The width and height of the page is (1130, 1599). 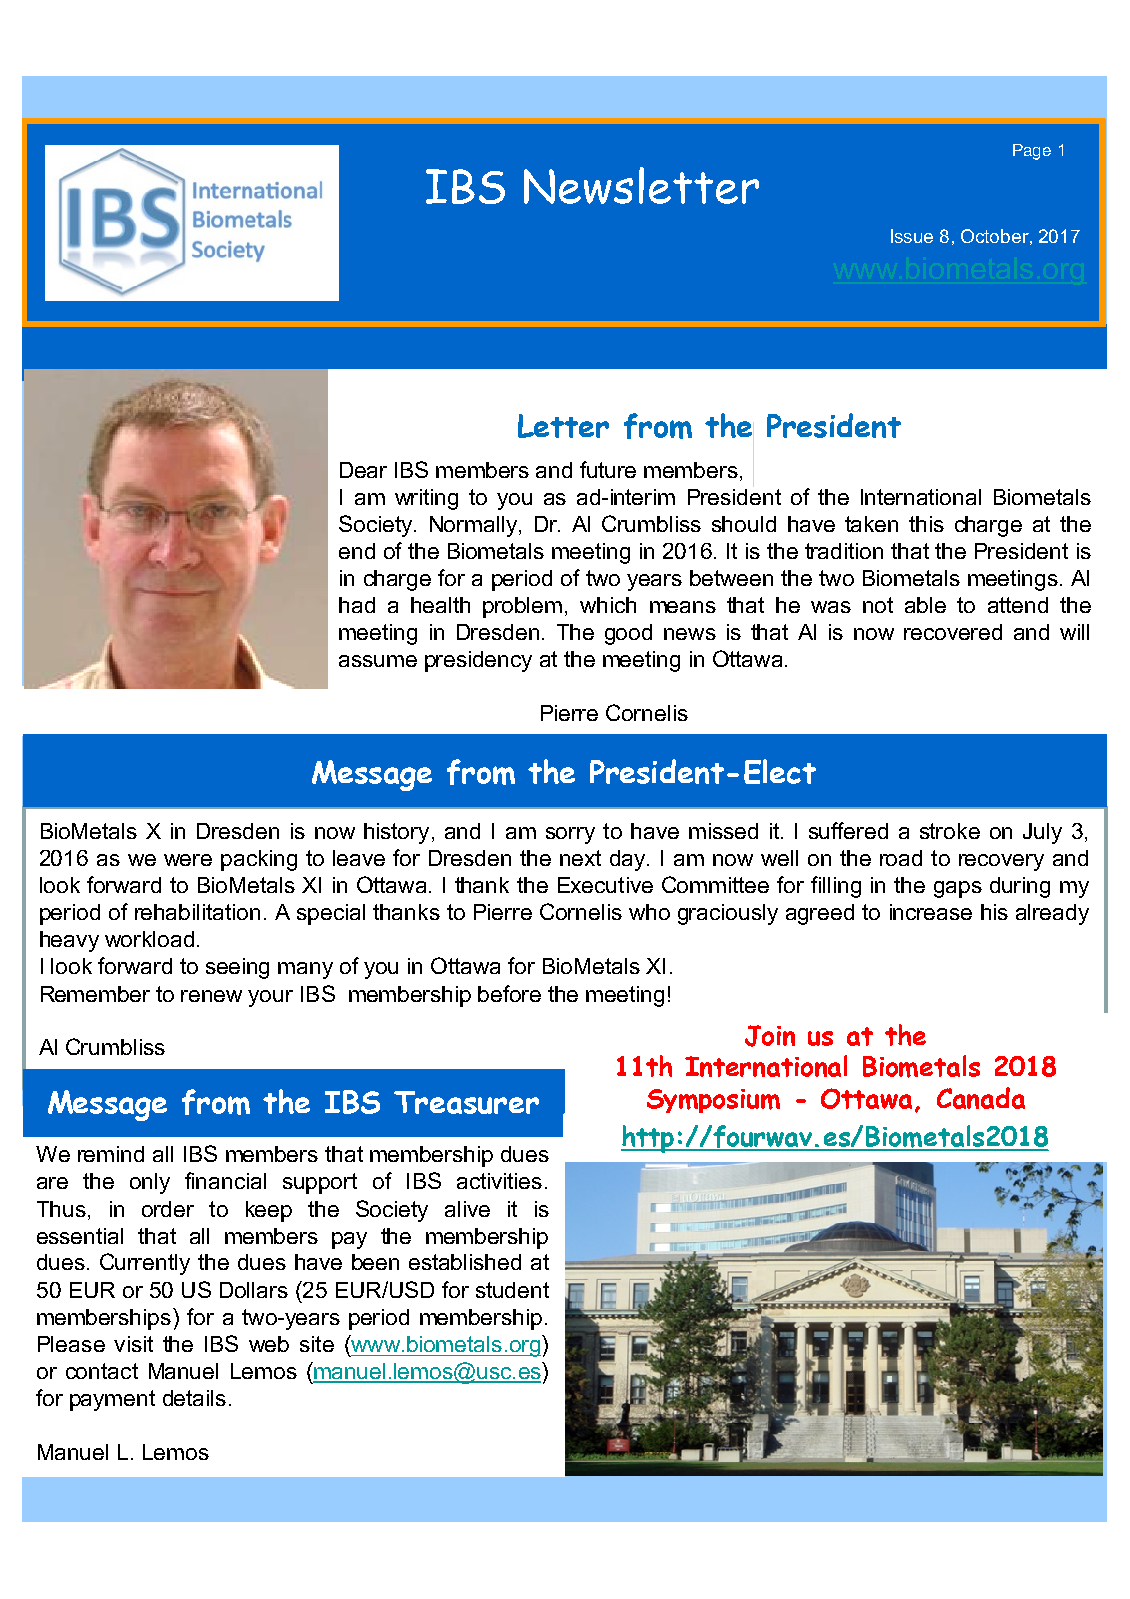 What do you see at coordinates (950, 831) in the page?
I see `stroke` at bounding box center [950, 831].
